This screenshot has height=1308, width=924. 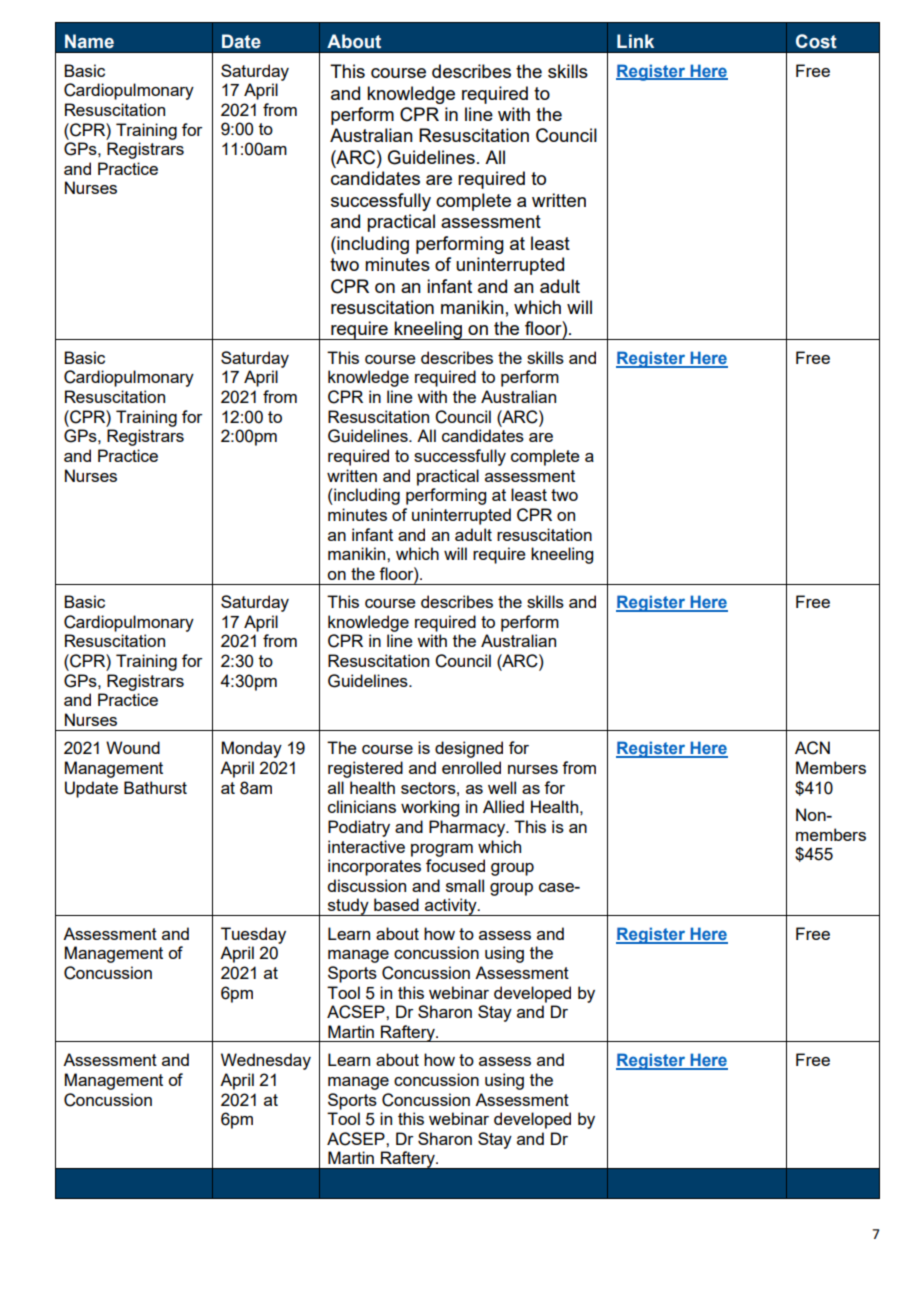 I want to click on Wednesday, so click(x=266, y=1061).
